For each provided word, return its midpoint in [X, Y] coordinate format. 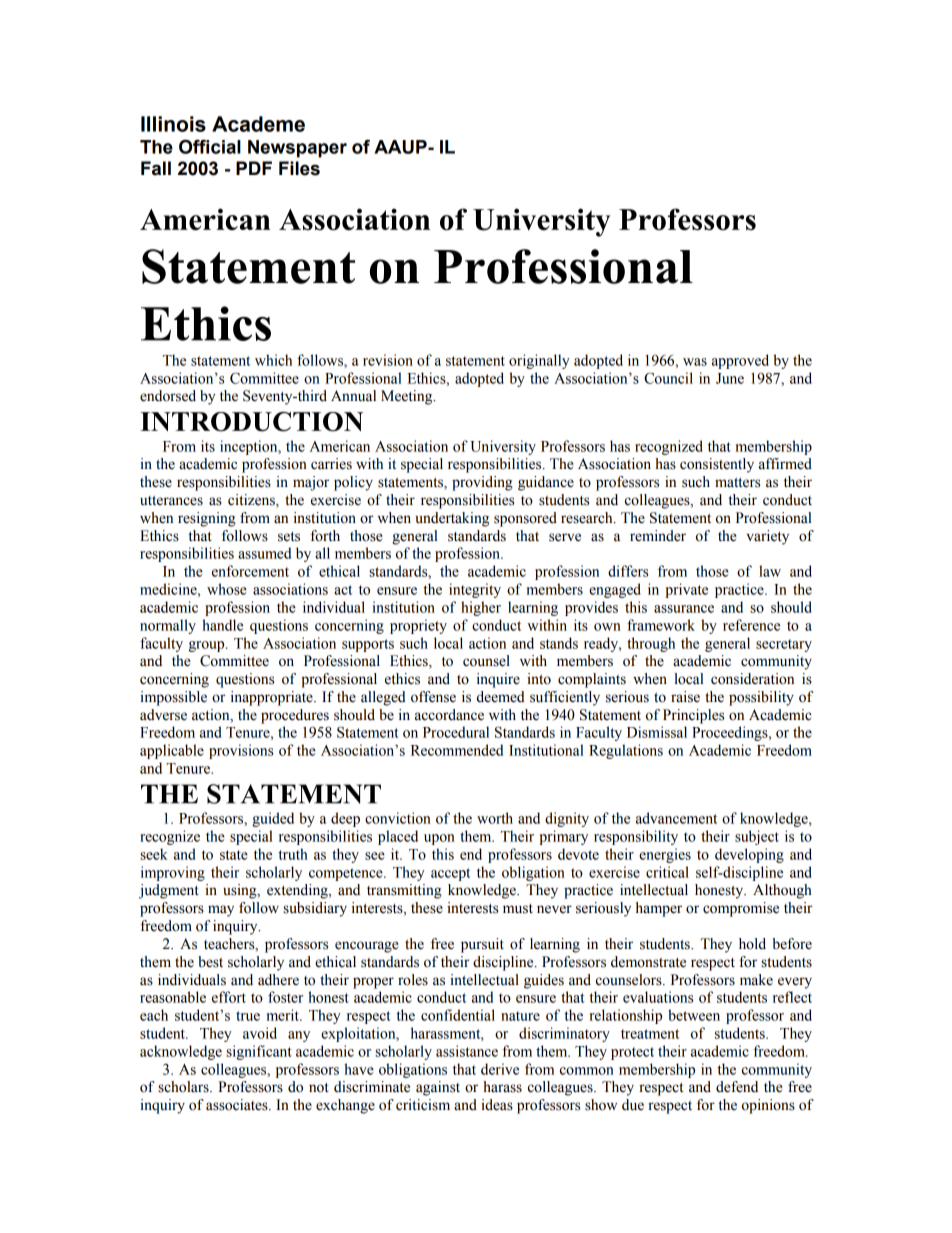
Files [299, 168]
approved [740, 361]
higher [481, 608]
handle [222, 625]
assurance [684, 609]
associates [238, 1105]
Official [210, 146]
